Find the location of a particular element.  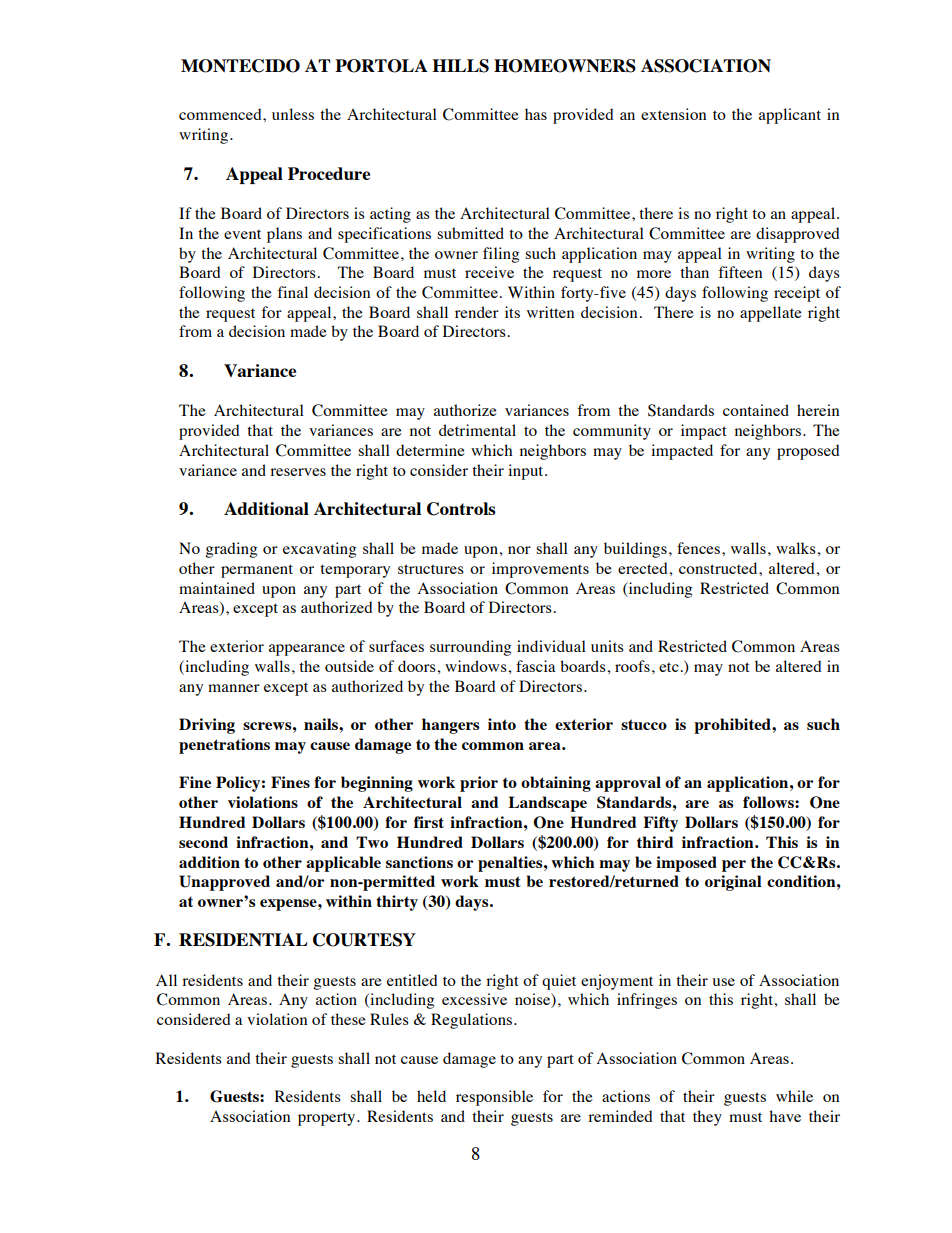

has is located at coordinates (536, 114).
